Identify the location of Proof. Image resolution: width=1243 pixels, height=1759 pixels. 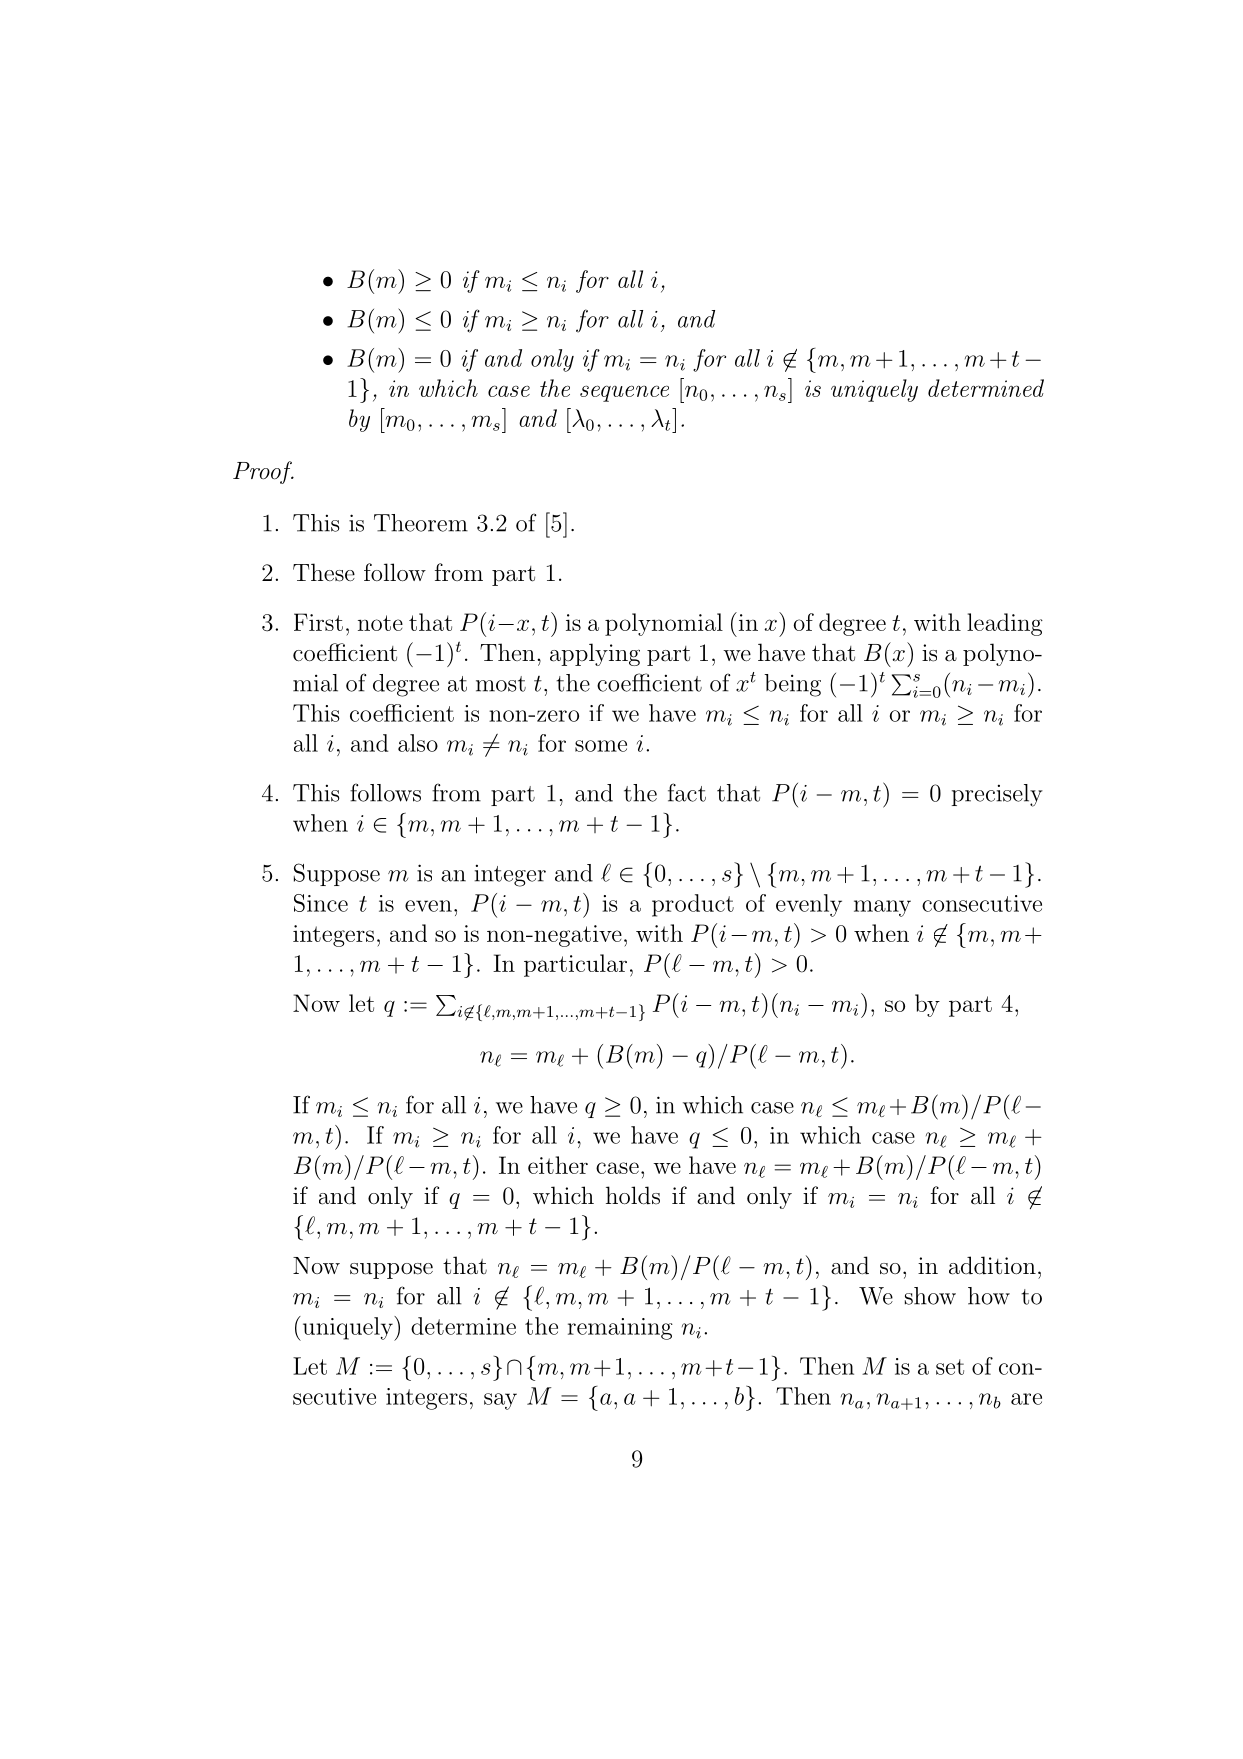
(263, 472).
